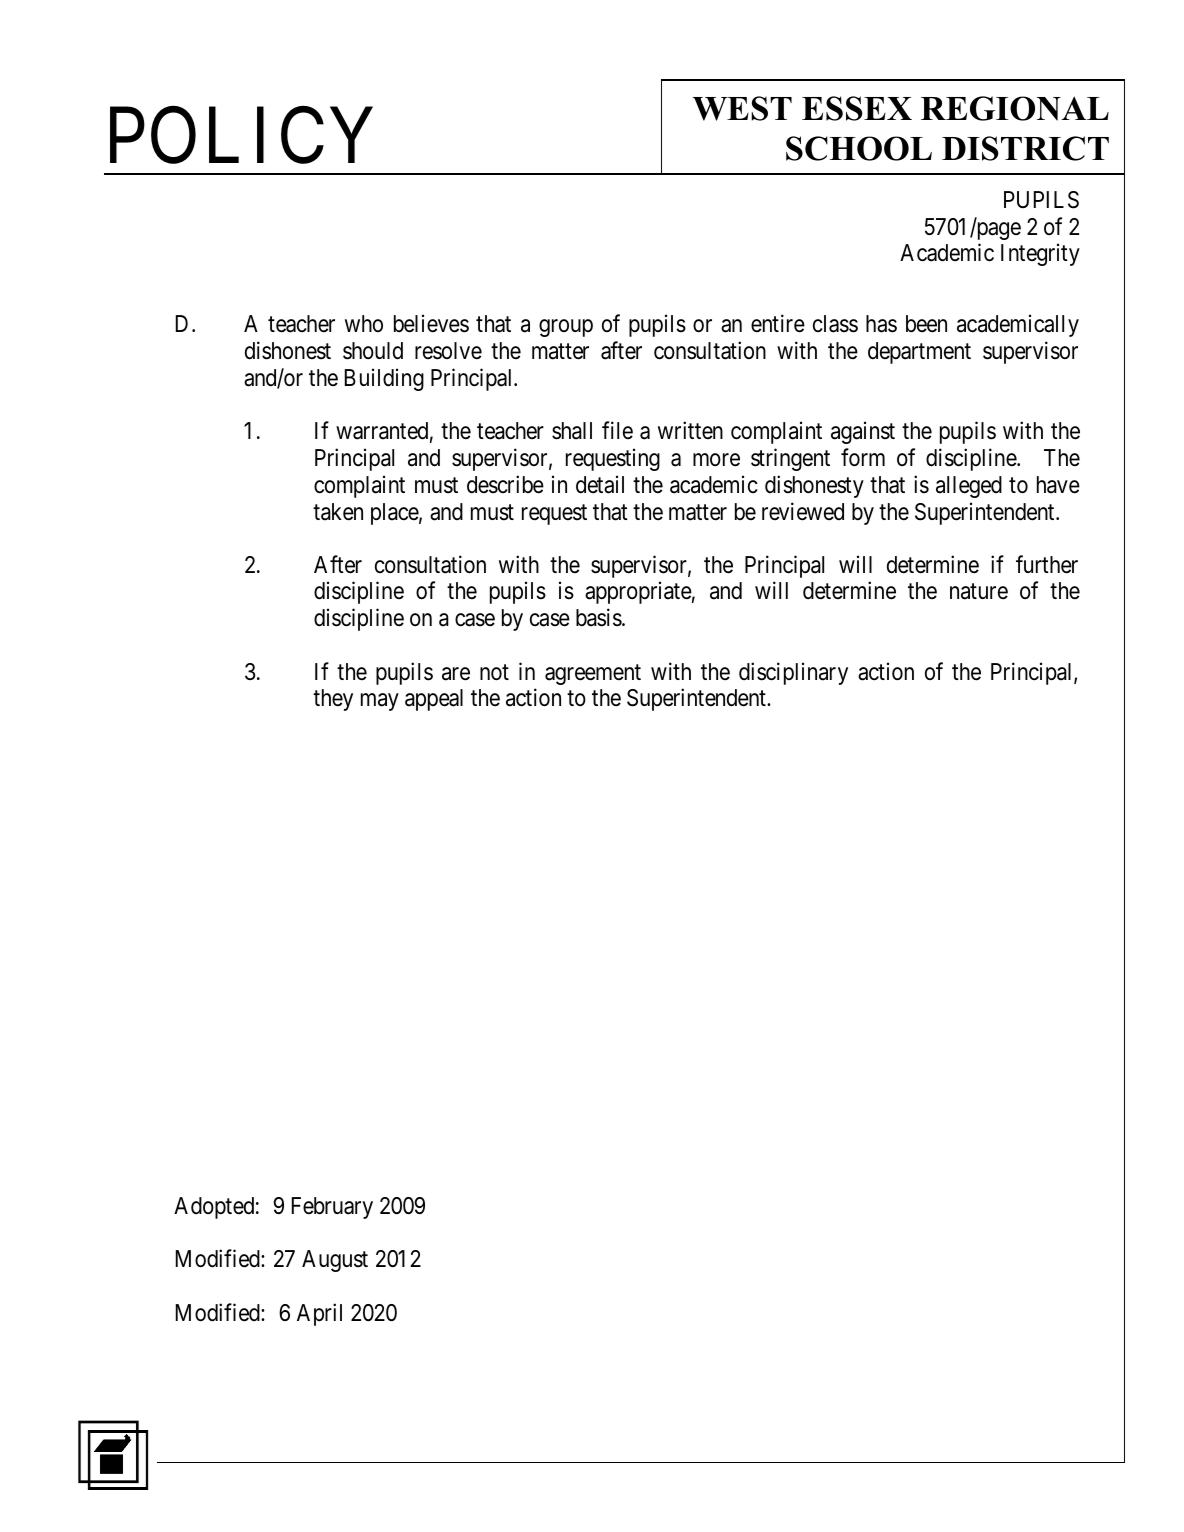  Describe the element at coordinates (593, 674) in the screenshot. I see `agreement` at that location.
